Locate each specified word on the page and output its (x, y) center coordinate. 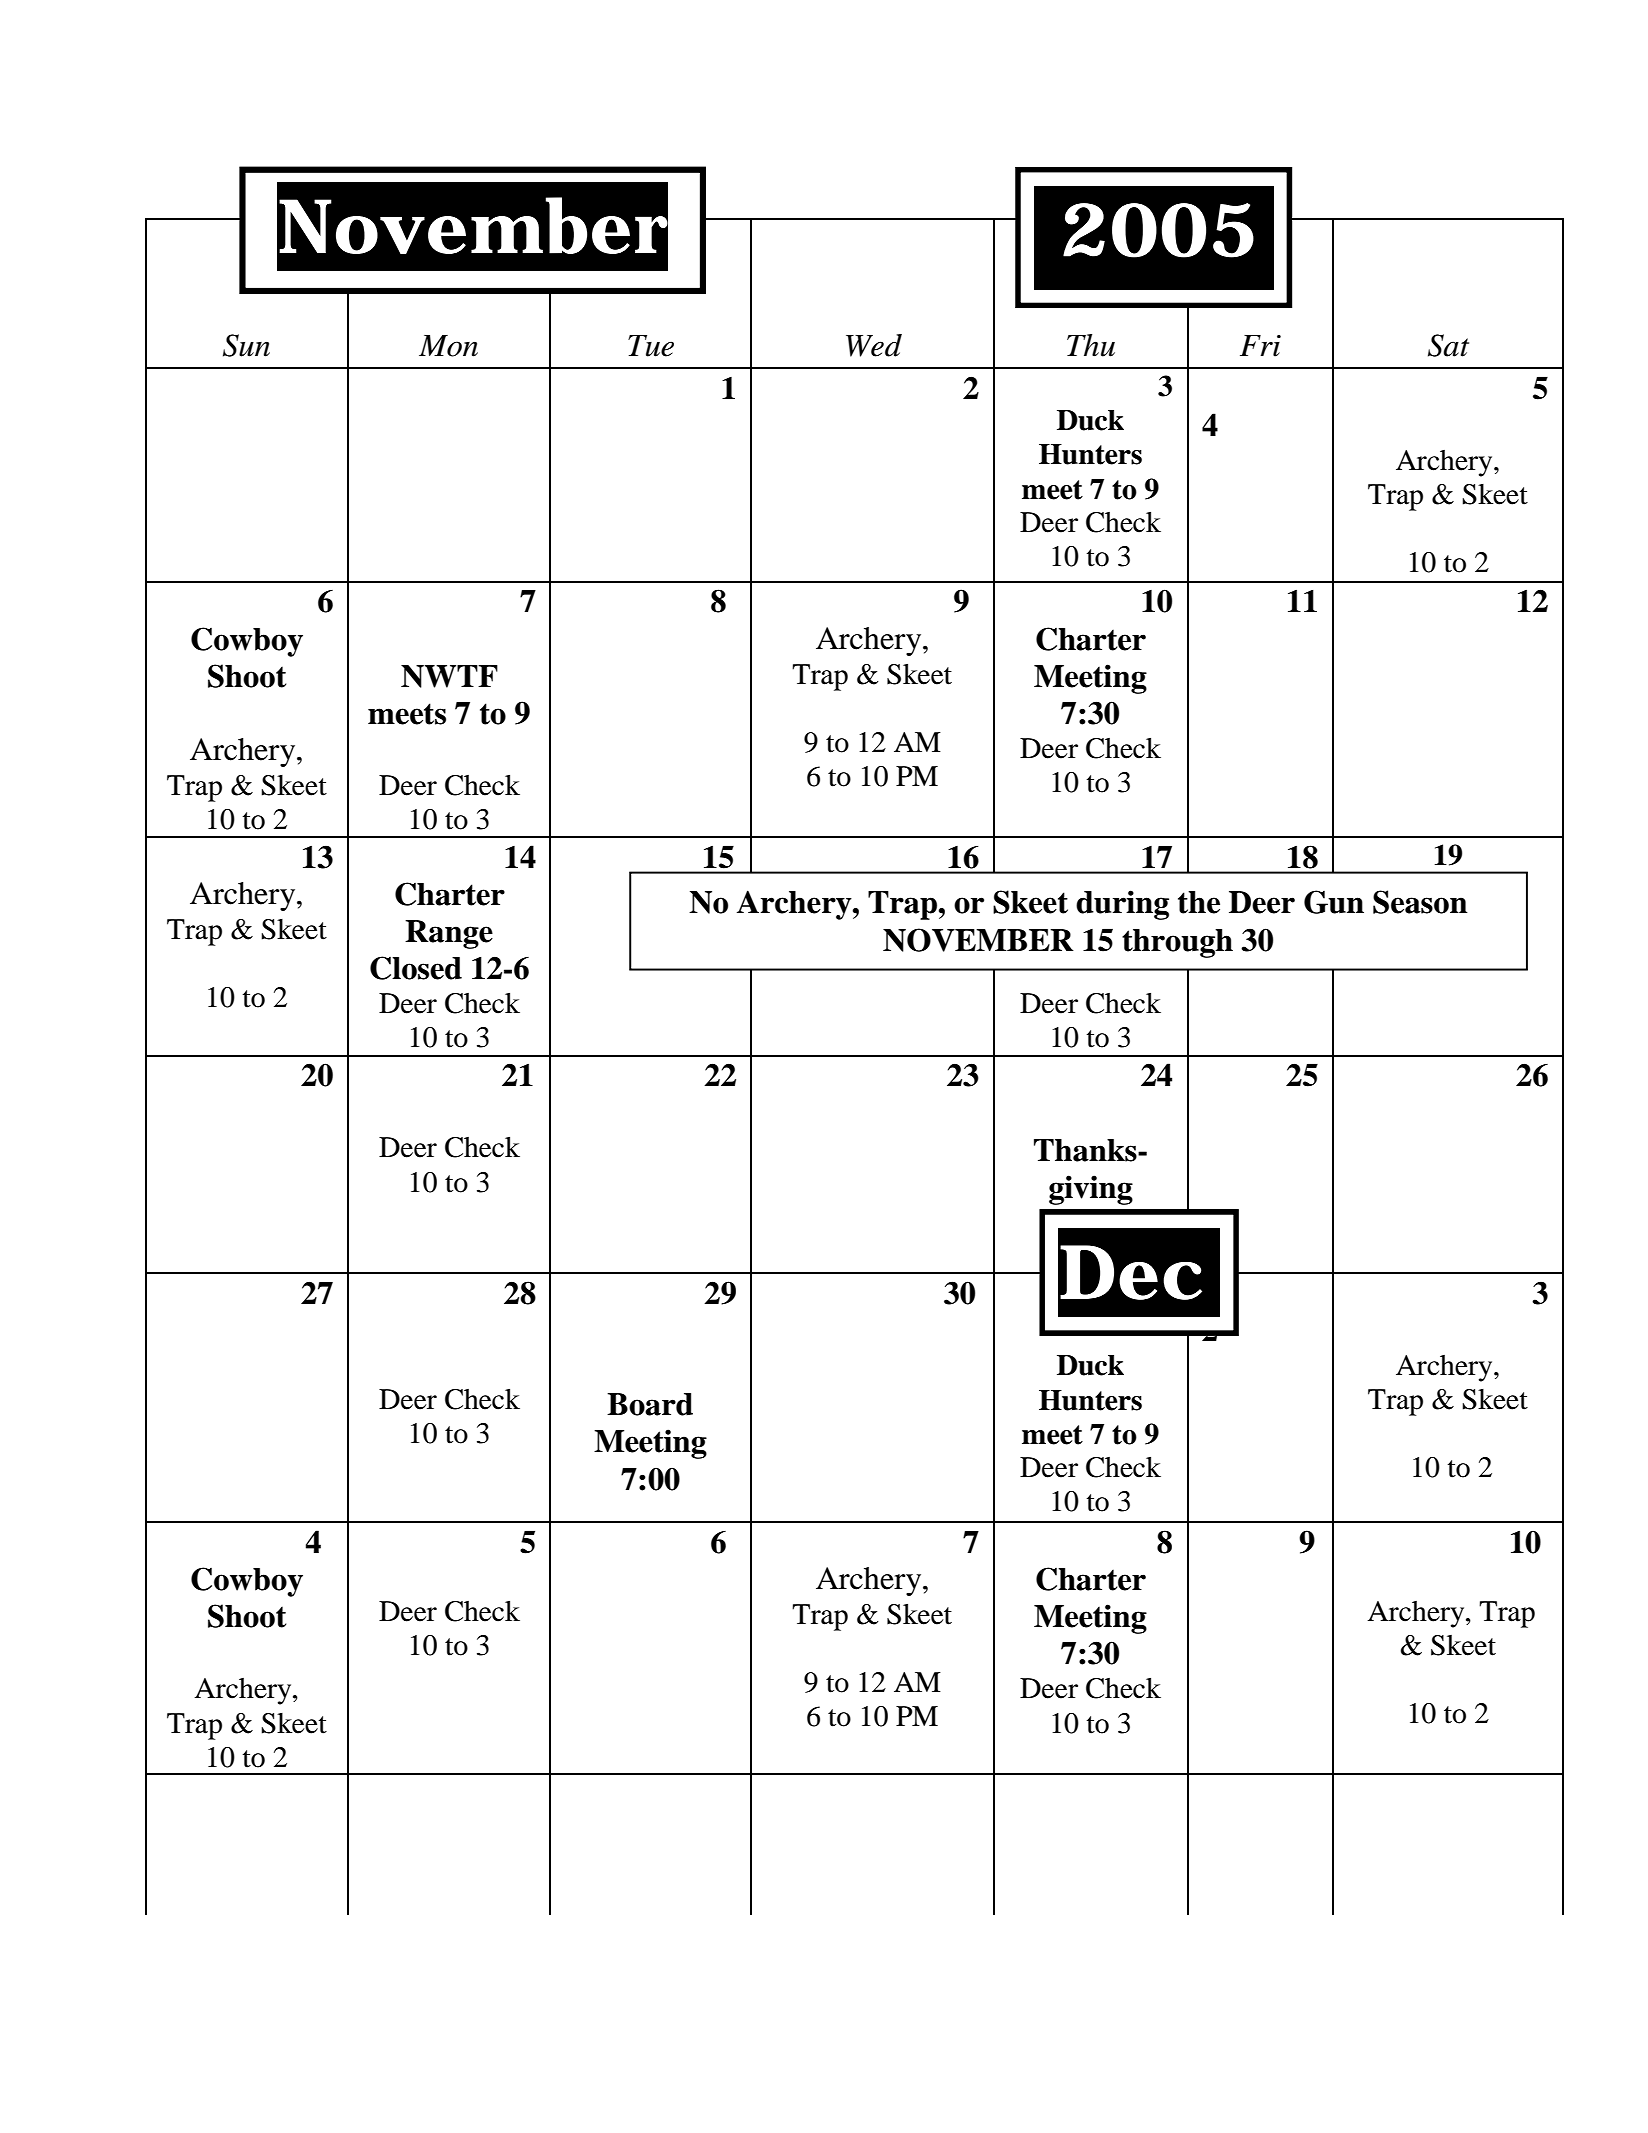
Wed (874, 345)
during (1122, 905)
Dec (1131, 1272)
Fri (1260, 346)
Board (650, 1404)
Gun (1334, 902)
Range (449, 934)
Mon (448, 346)
